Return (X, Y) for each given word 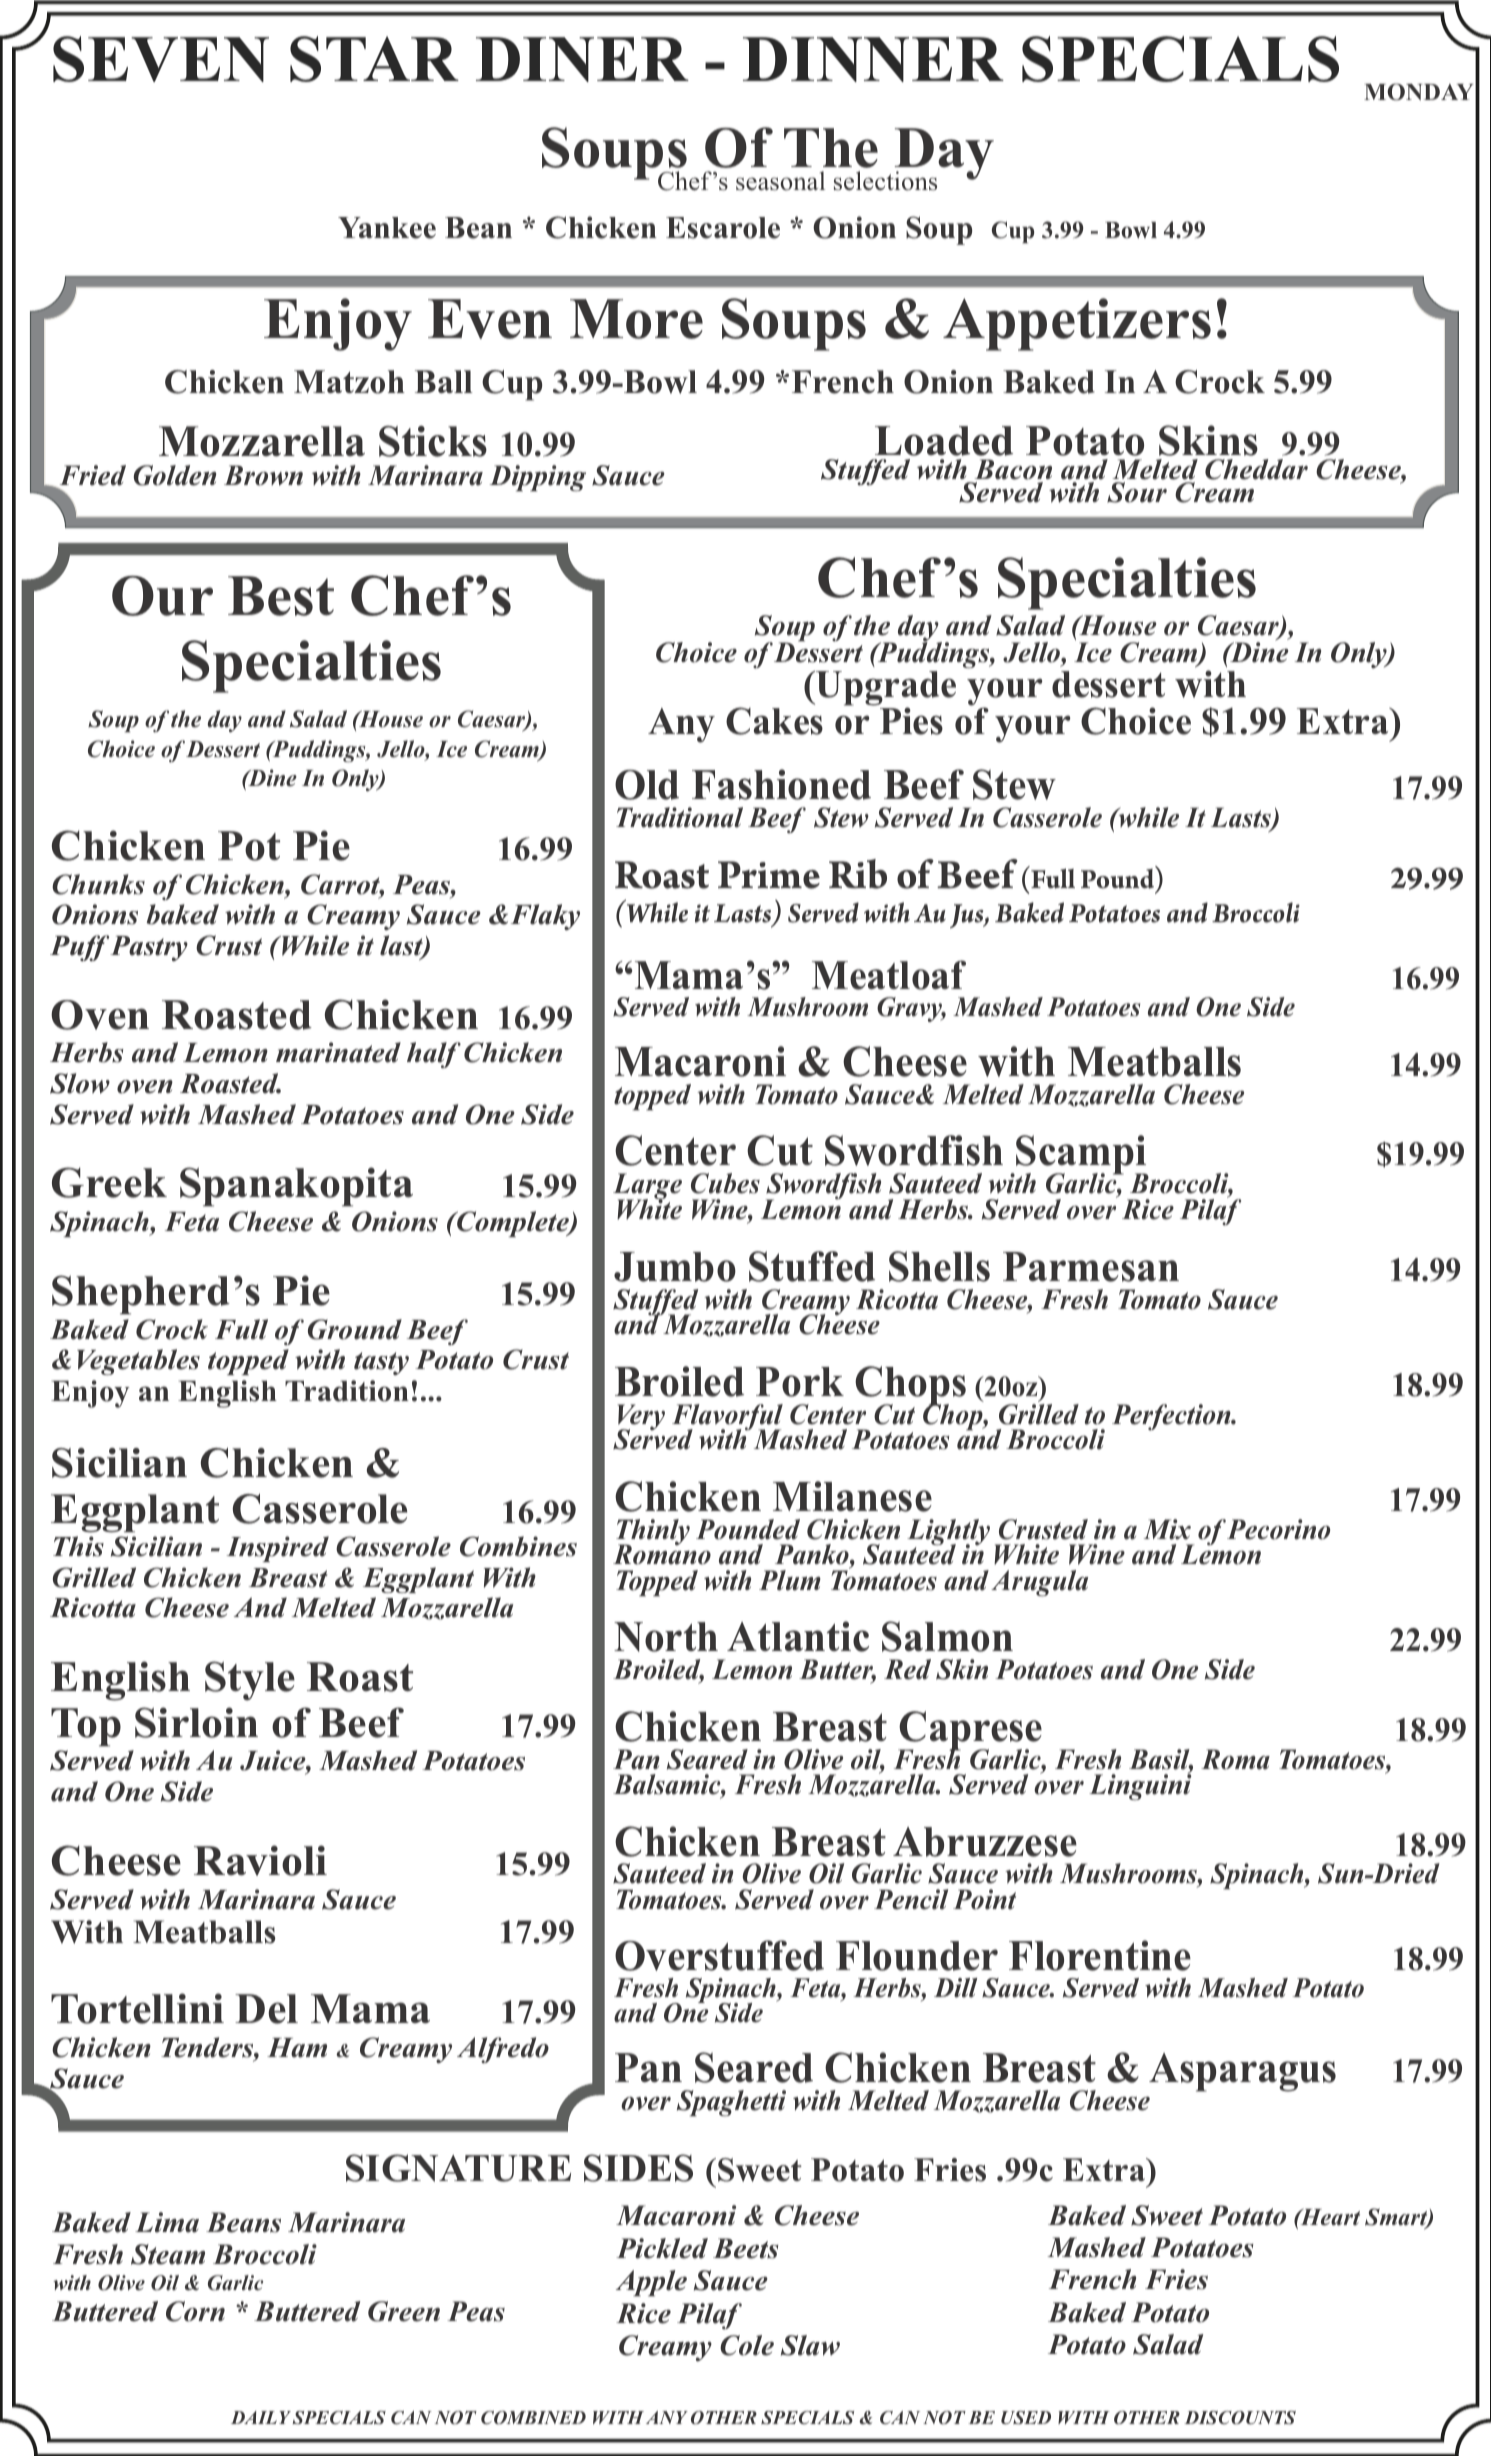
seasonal (780, 181)
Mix (1167, 1529)
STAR (374, 59)
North (666, 1637)
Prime (769, 875)
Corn (195, 2311)
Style (250, 1681)
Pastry (149, 948)
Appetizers (1077, 324)
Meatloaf (889, 975)
